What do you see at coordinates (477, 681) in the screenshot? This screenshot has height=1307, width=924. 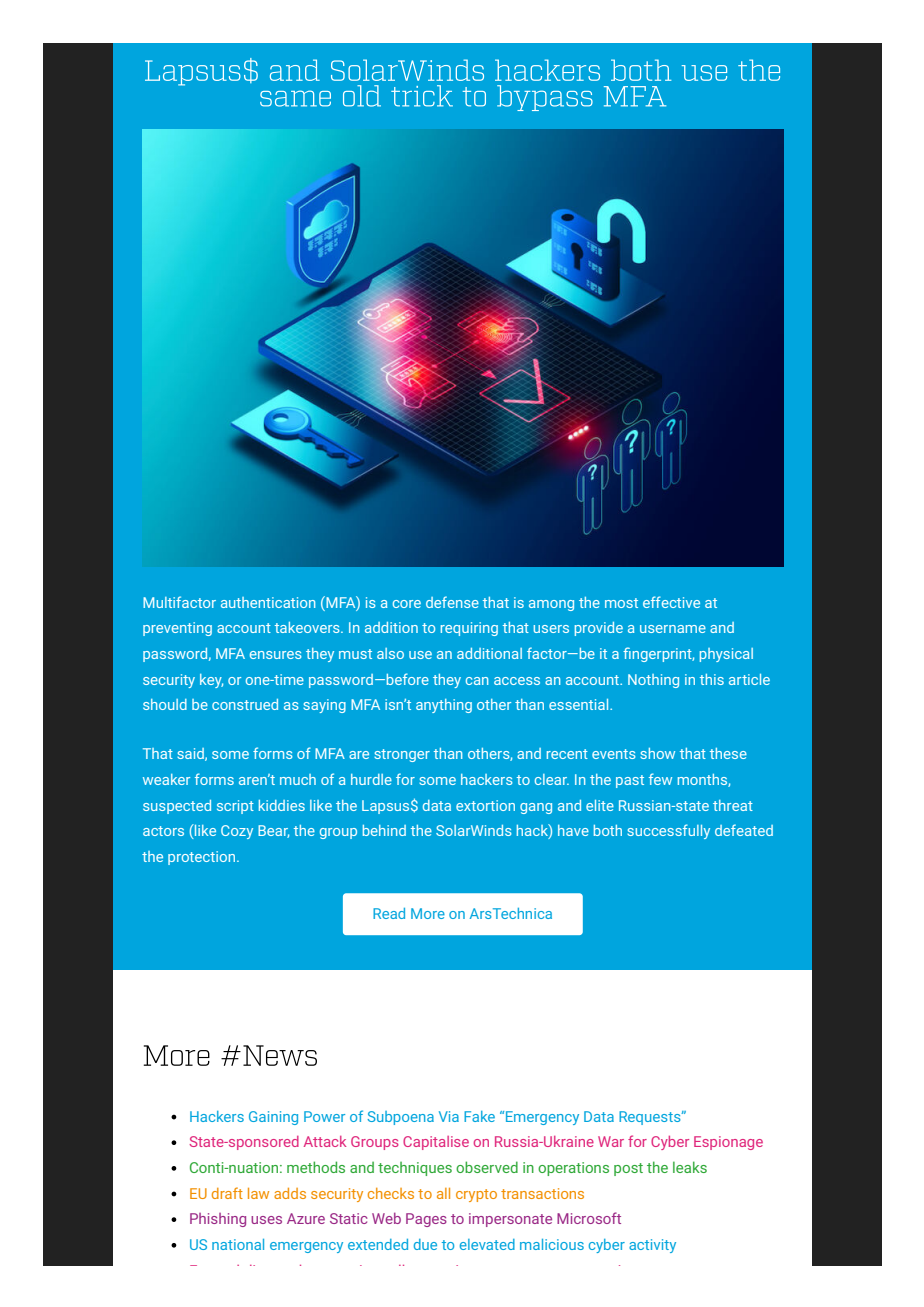 I see `can` at bounding box center [477, 681].
